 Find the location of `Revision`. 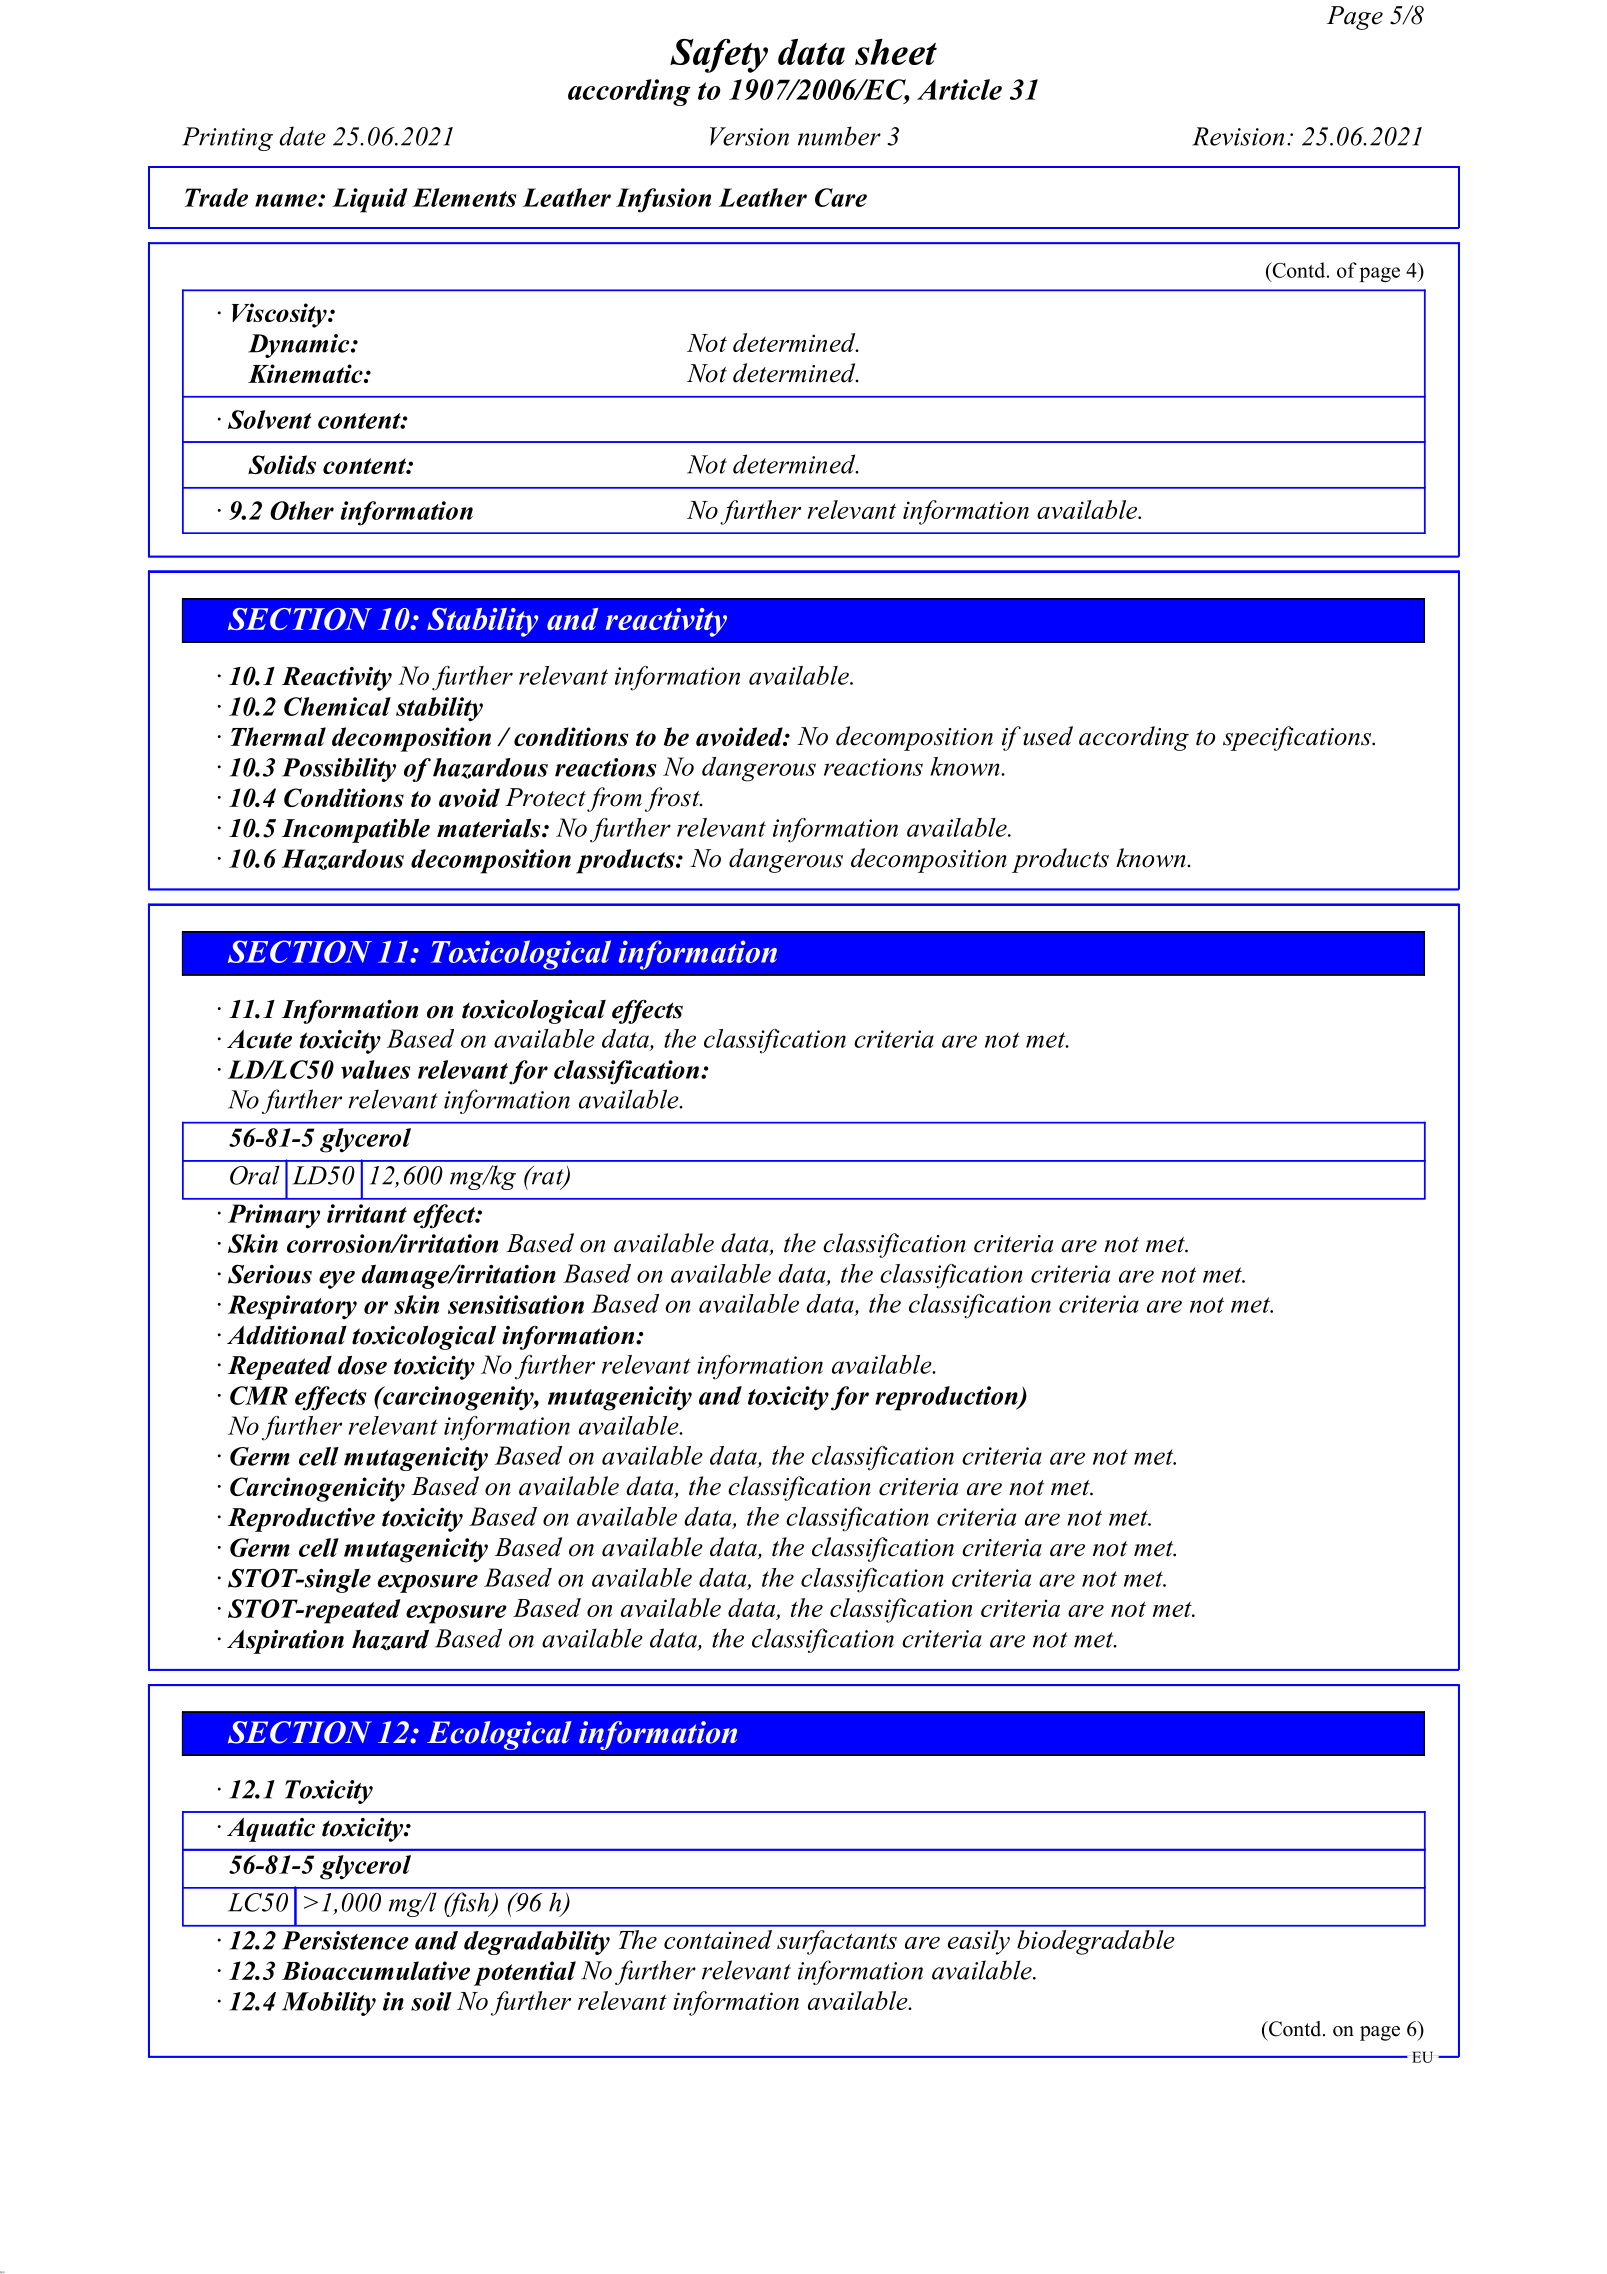

Revision is located at coordinates (1238, 136).
